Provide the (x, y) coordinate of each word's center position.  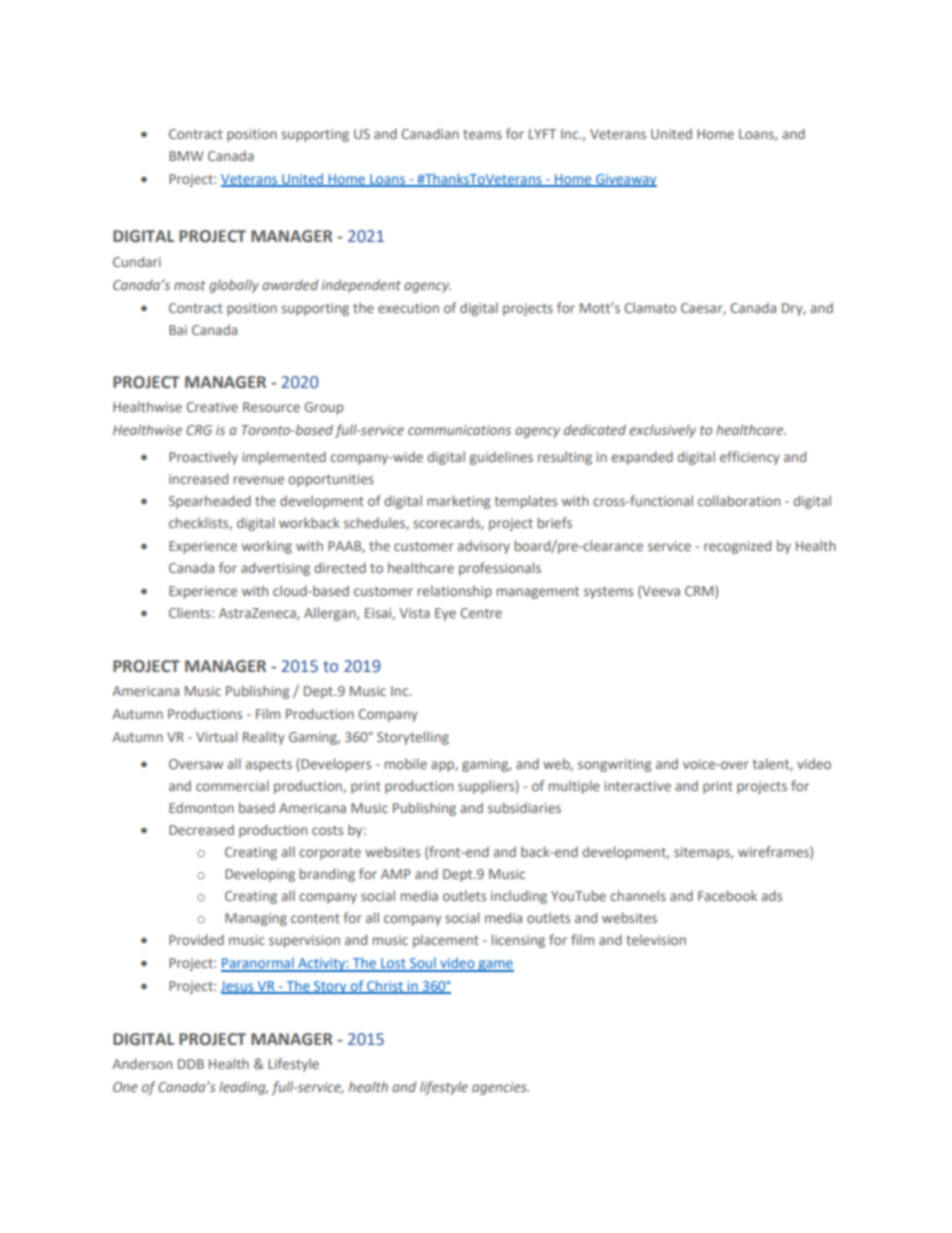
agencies (500, 1088)
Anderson (142, 1063)
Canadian (430, 133)
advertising (275, 569)
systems (608, 593)
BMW (186, 156)
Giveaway (625, 180)
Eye (445, 614)
